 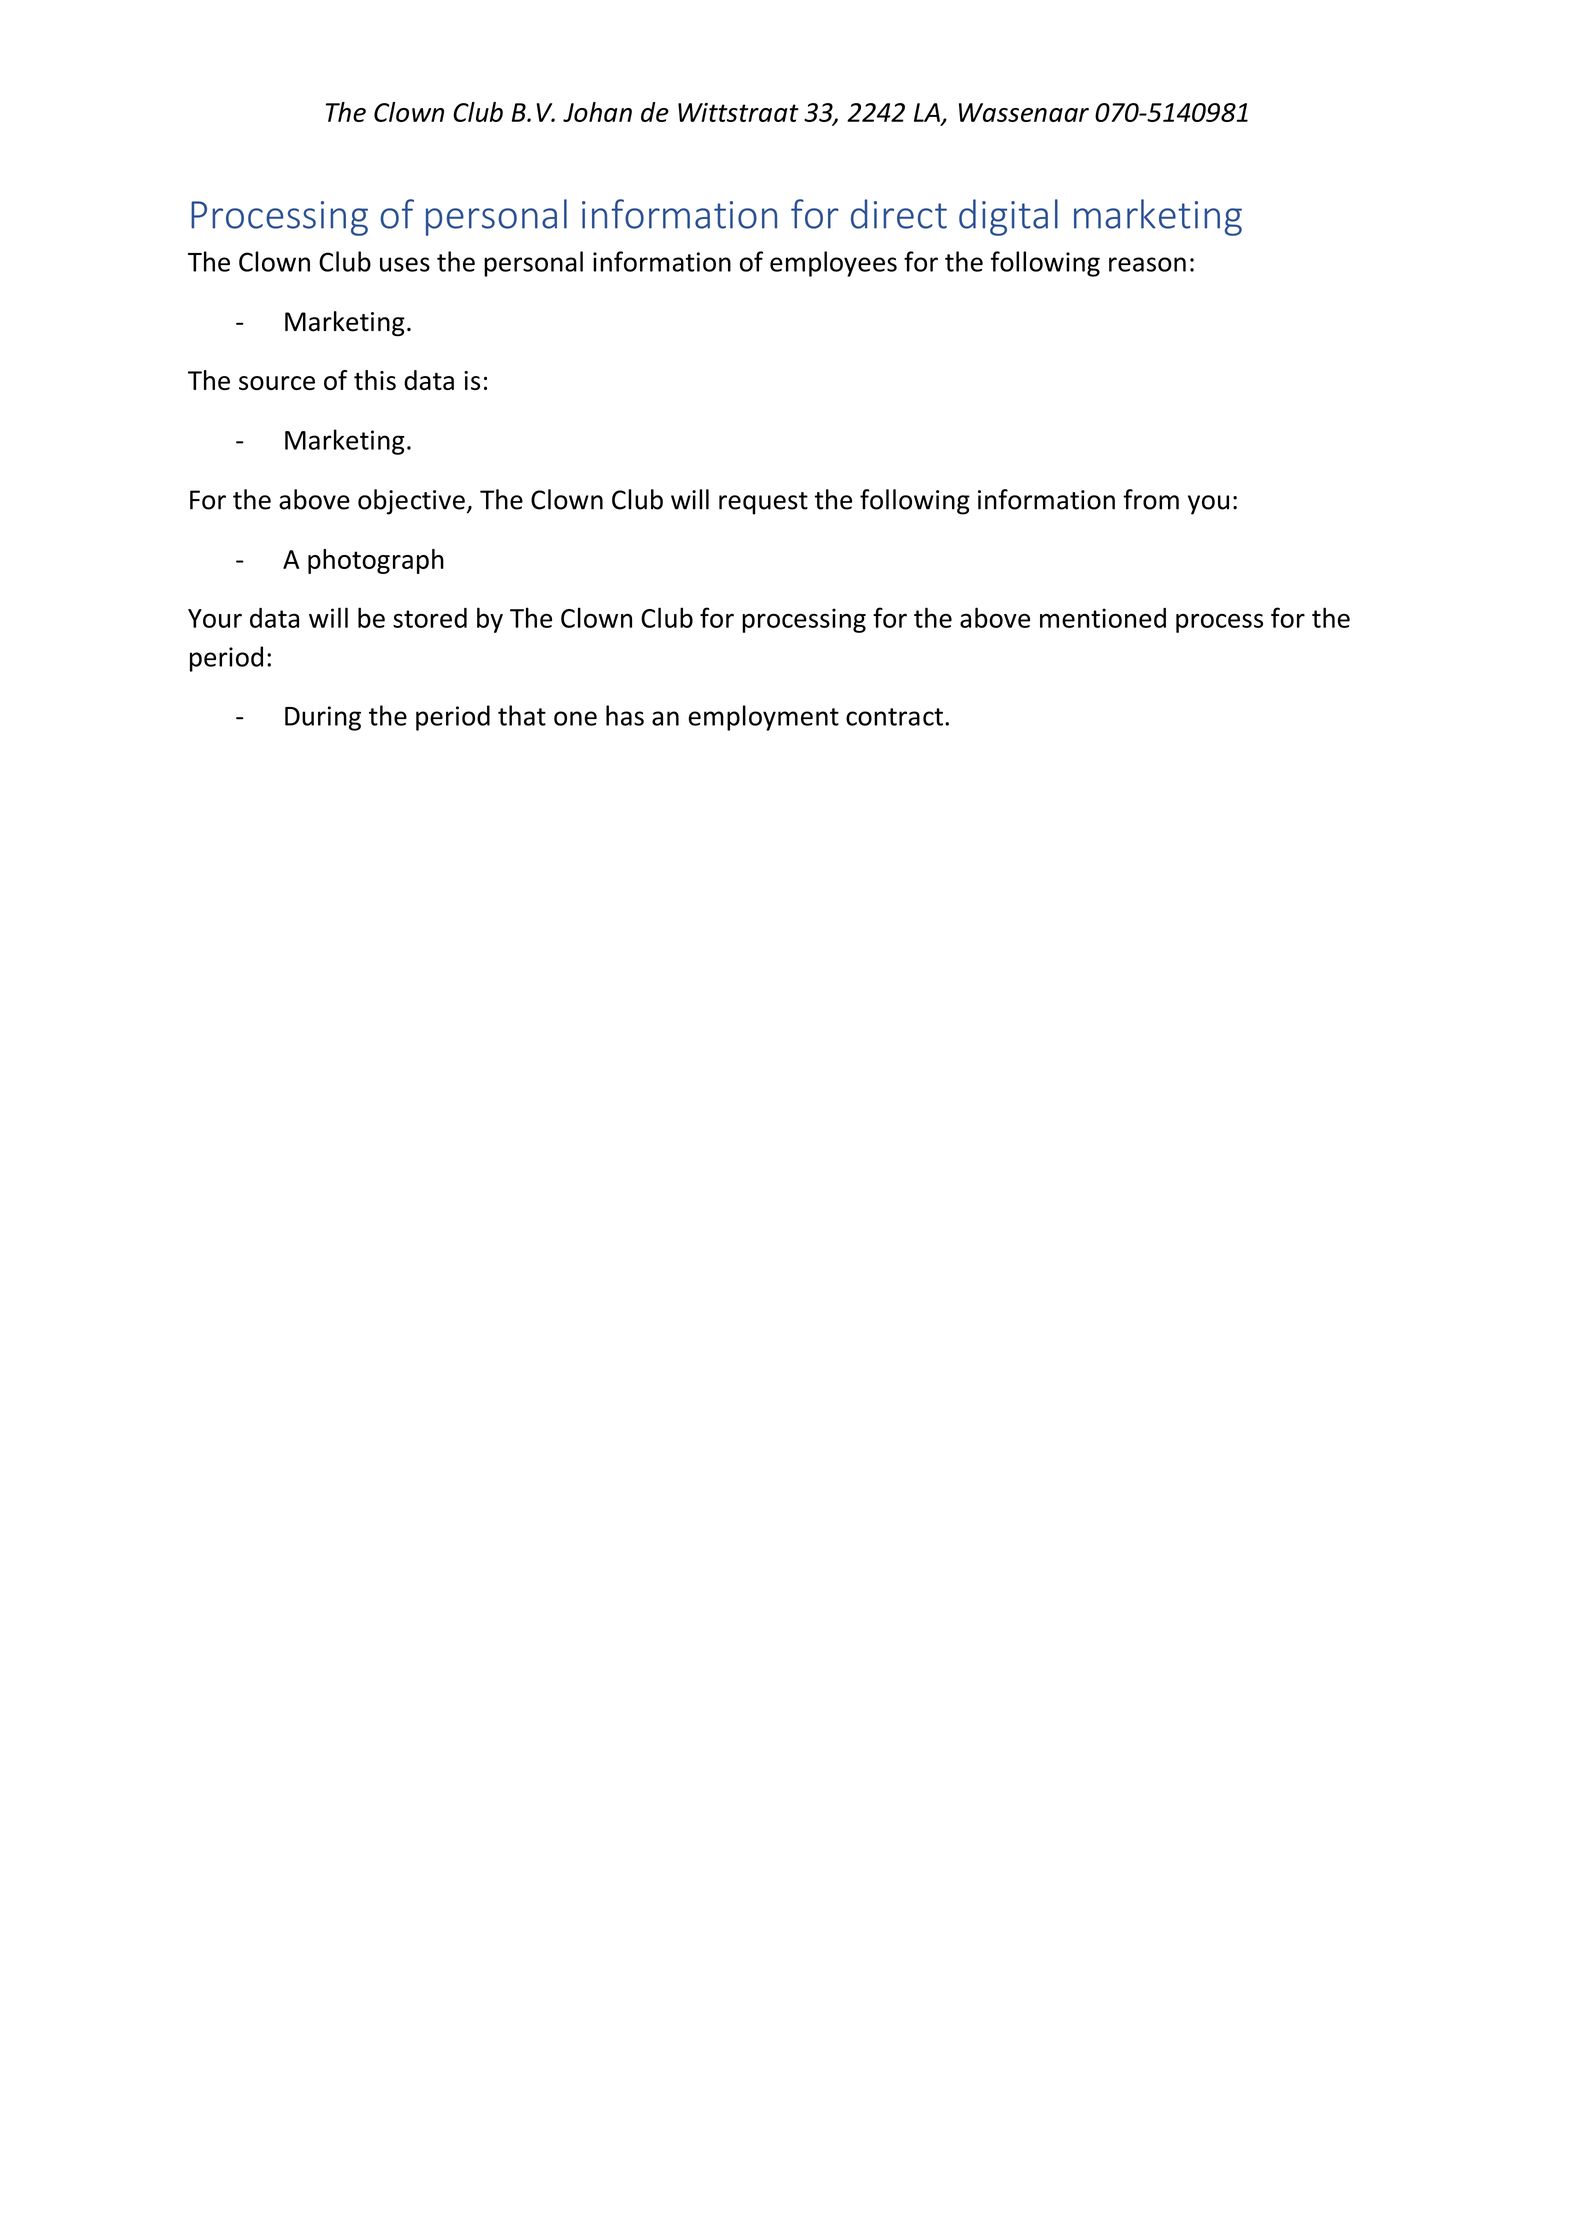 I want to click on source, so click(x=277, y=383).
